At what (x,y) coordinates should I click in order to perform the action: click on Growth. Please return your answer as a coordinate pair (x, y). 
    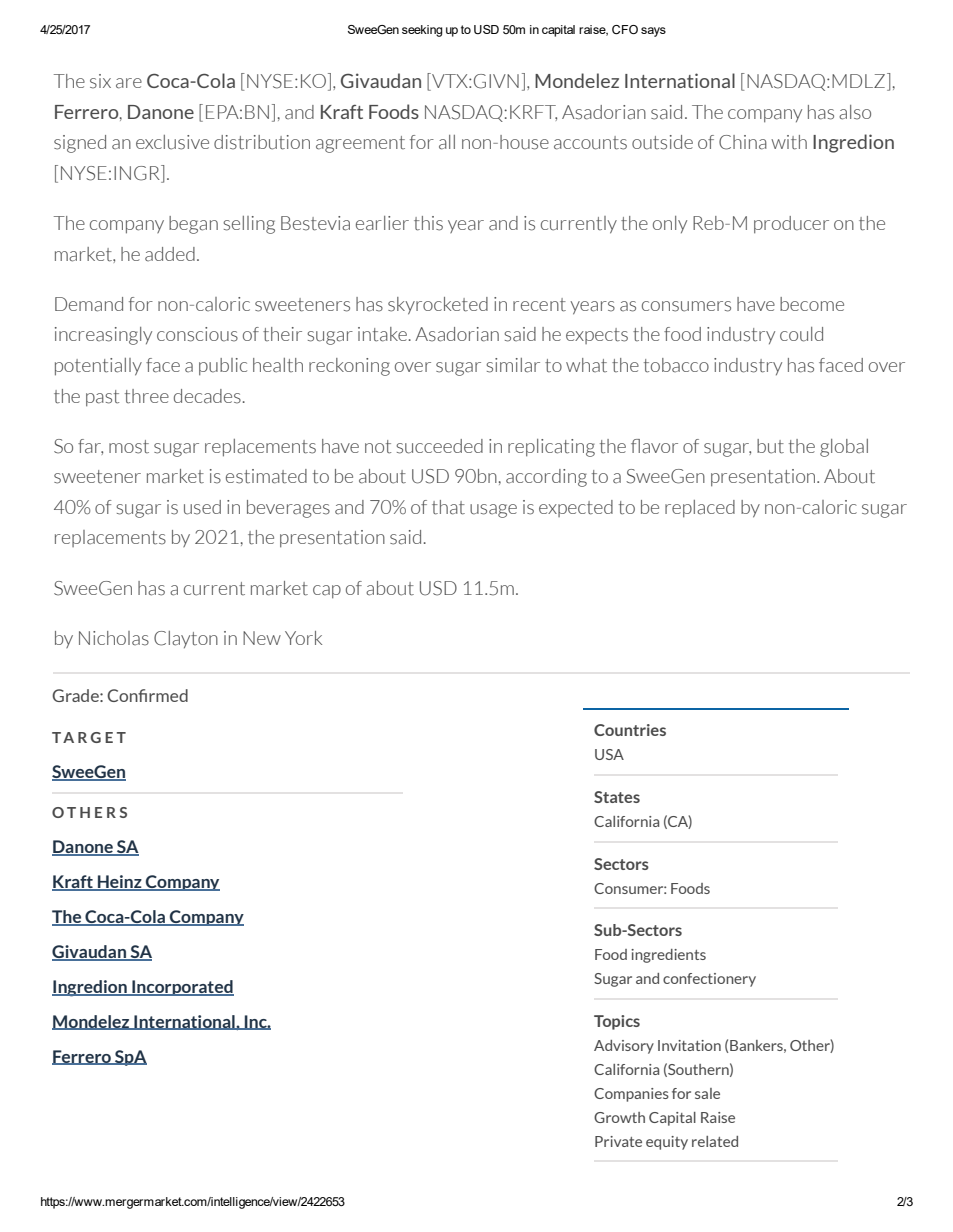
    Looking at the image, I should click on (619, 1117).
